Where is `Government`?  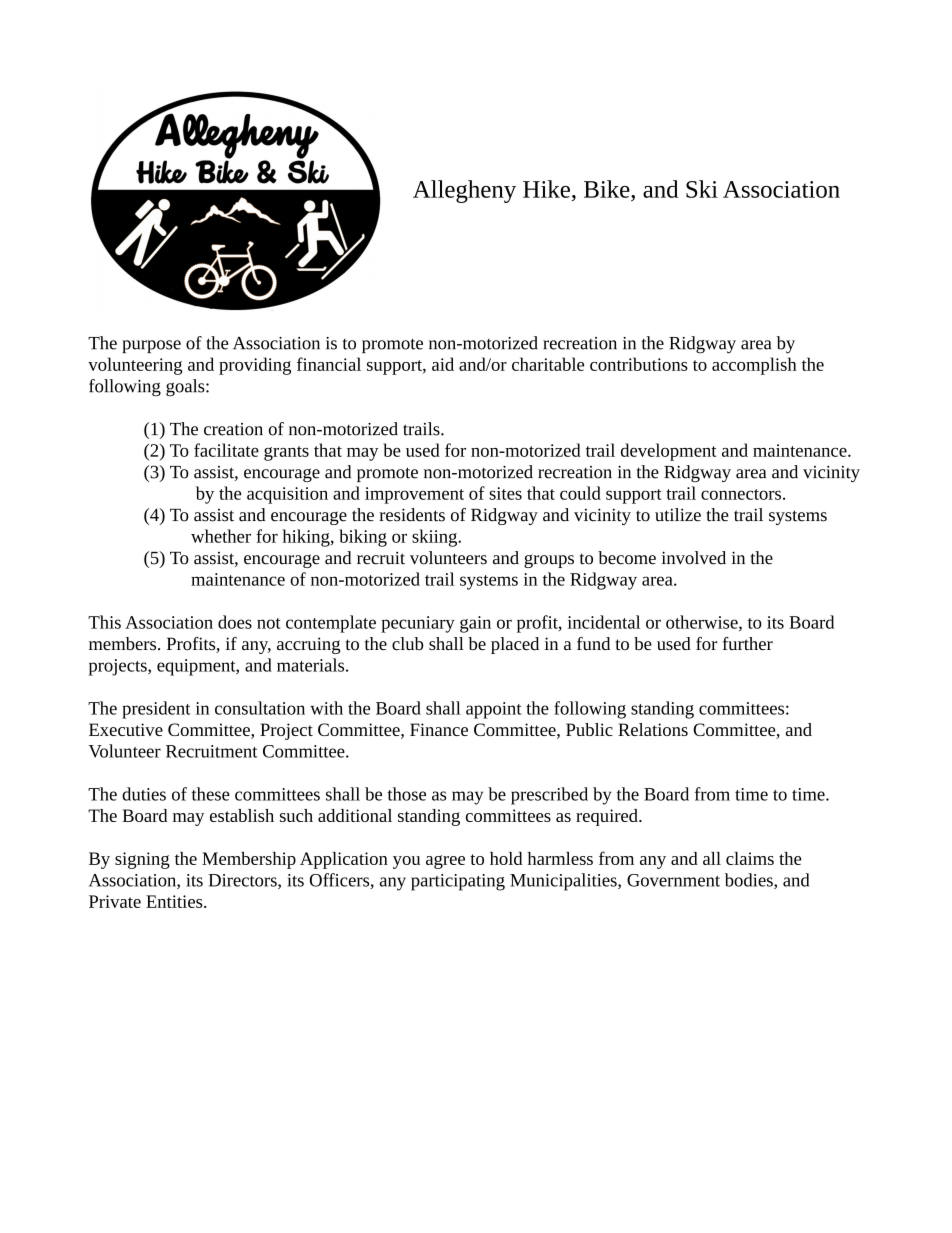 Government is located at coordinates (673, 880).
